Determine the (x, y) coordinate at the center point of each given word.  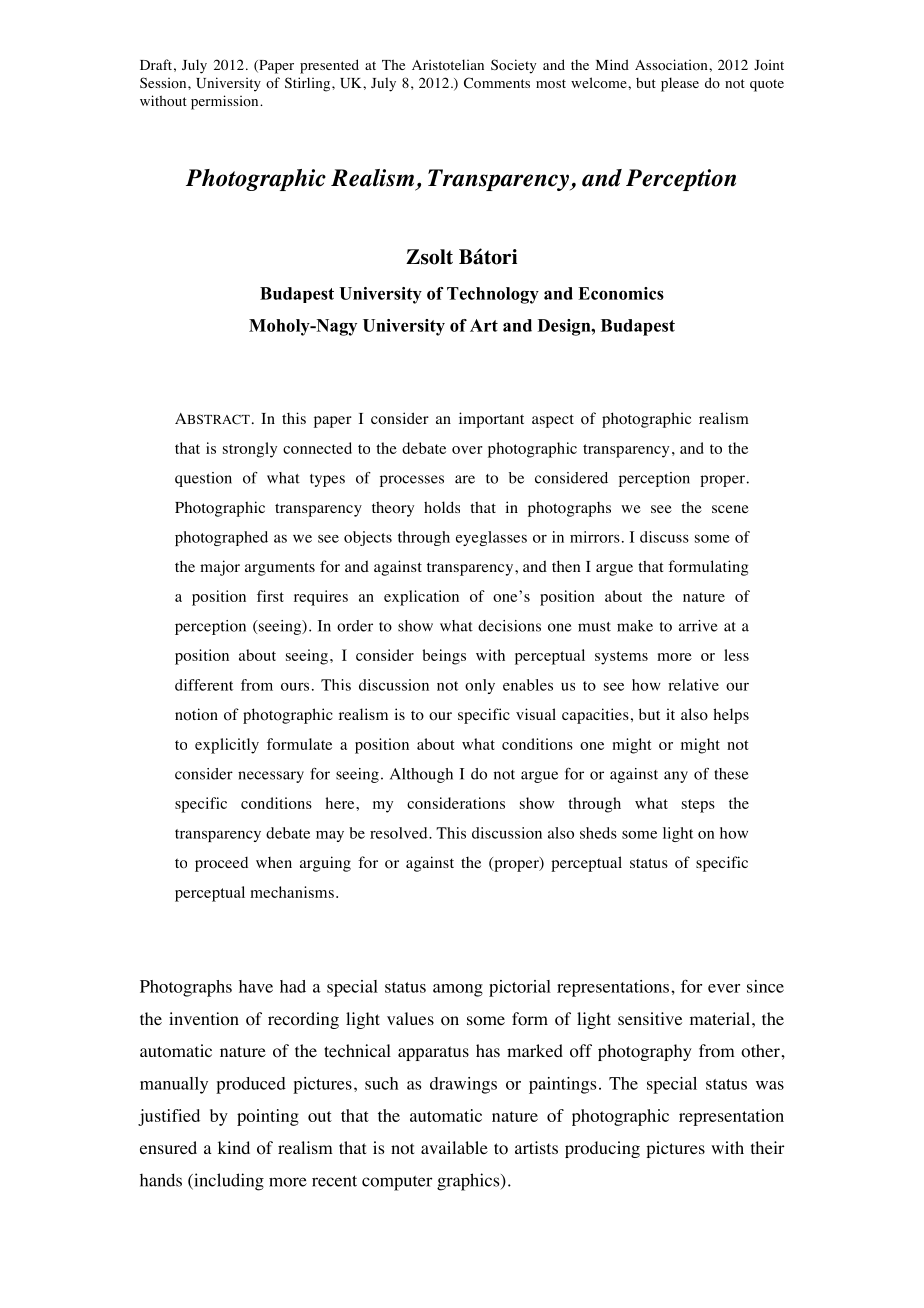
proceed (221, 864)
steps (698, 806)
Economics (621, 293)
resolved (400, 833)
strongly (250, 450)
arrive (698, 626)
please (680, 84)
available (454, 1147)
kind (234, 1147)
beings (444, 657)
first (270, 596)
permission (226, 102)
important (491, 420)
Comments (497, 83)
